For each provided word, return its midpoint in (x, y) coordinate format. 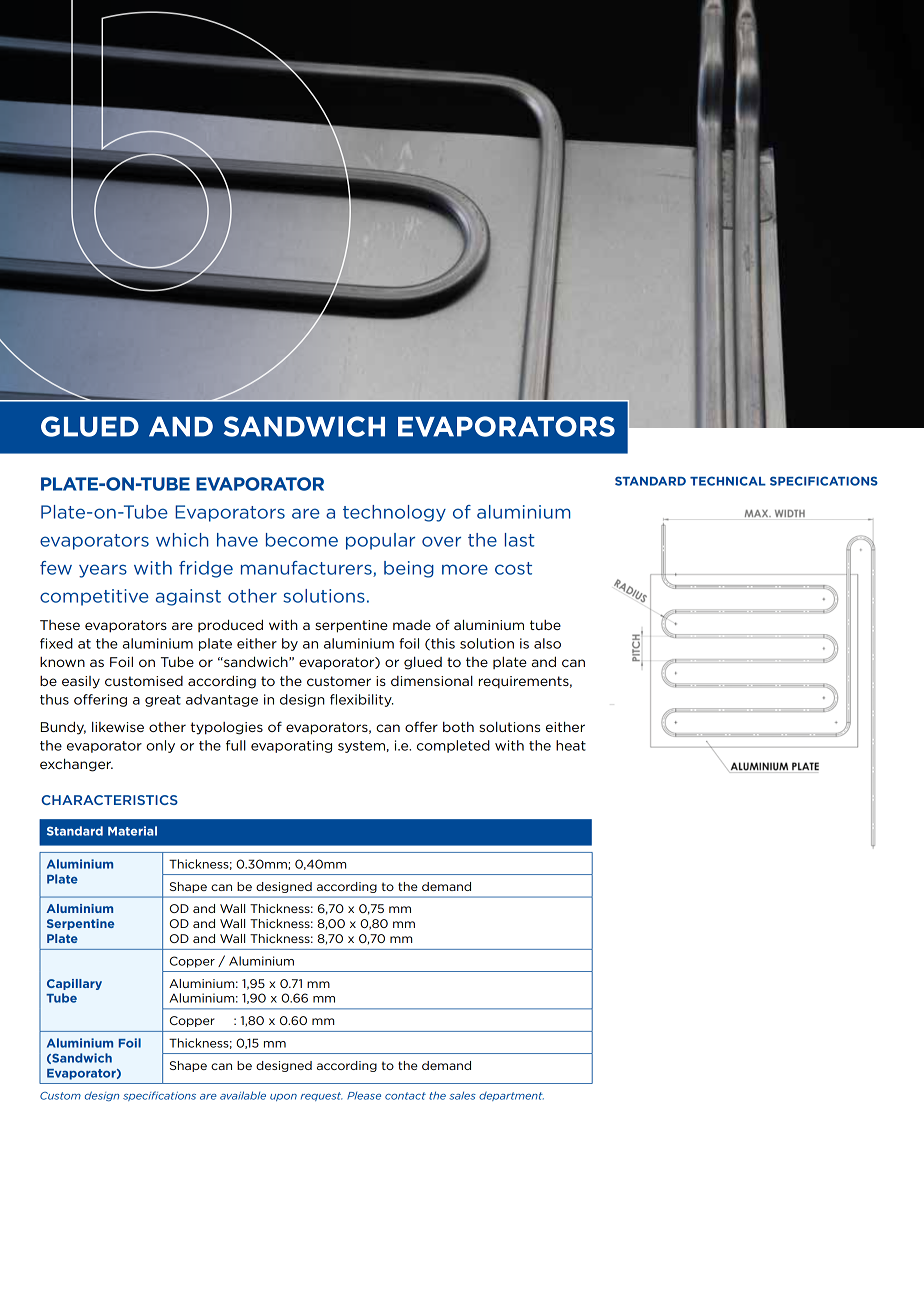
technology (394, 513)
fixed (56, 643)
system (361, 747)
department (511, 1096)
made (412, 625)
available (243, 1095)
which (182, 540)
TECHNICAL (728, 481)
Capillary (74, 984)
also (547, 643)
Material (132, 831)
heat (571, 745)
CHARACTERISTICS (109, 800)
